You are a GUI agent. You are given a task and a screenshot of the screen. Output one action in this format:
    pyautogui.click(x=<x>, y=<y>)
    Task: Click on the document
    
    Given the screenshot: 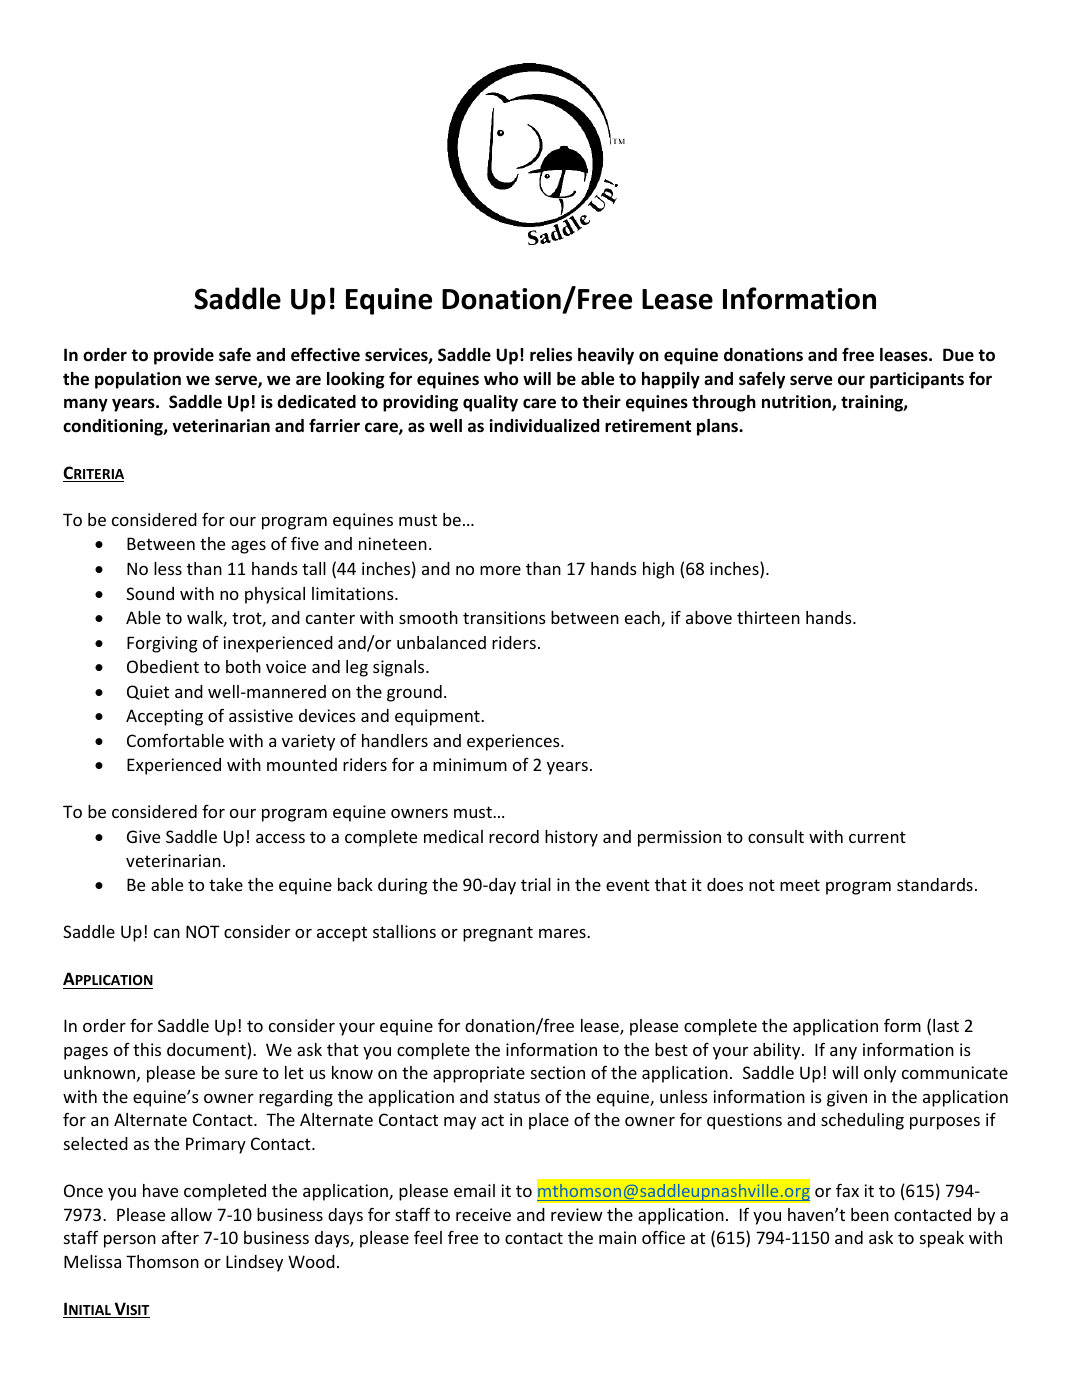 What is the action you would take?
    pyautogui.click(x=206, y=1049)
